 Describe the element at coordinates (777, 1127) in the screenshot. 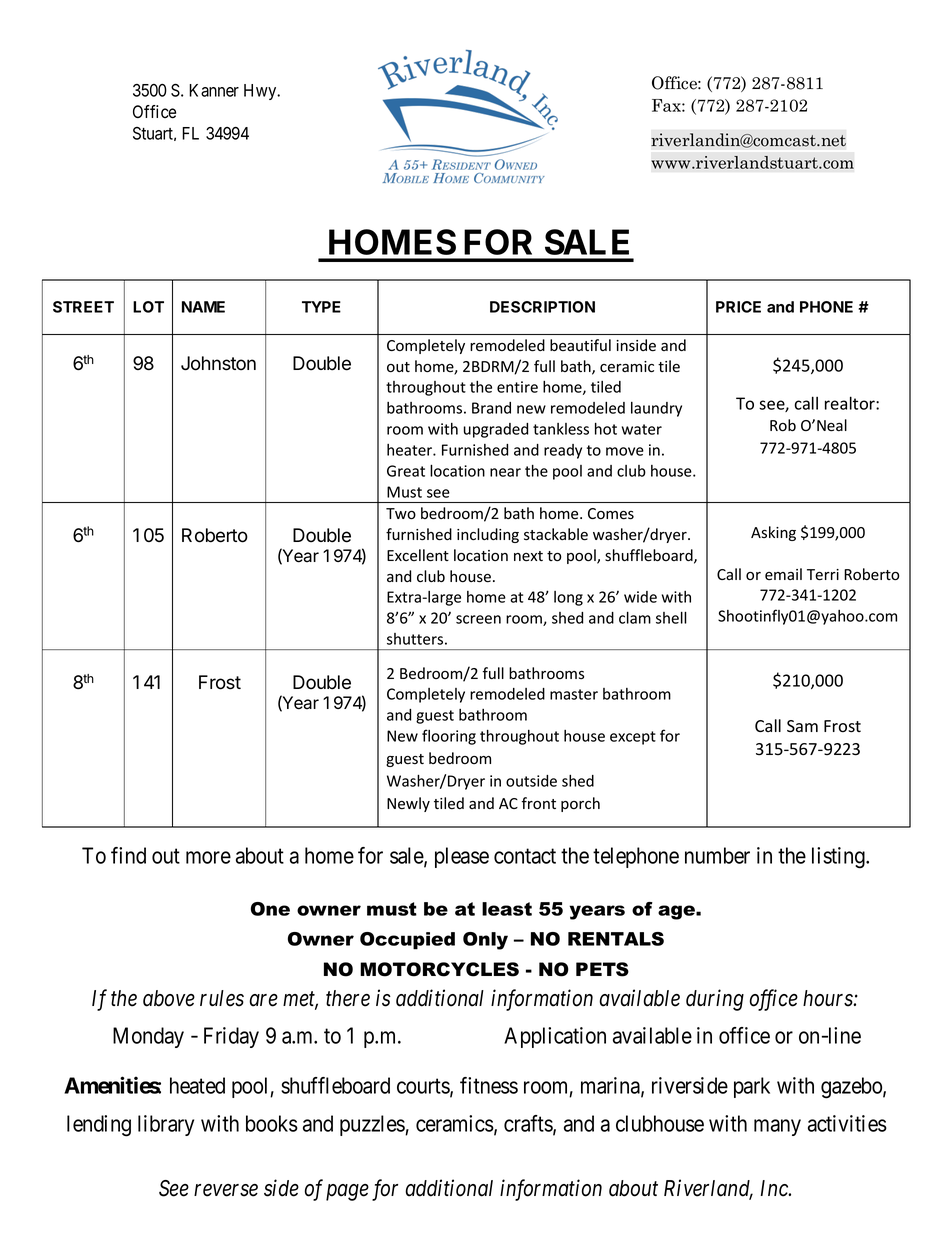

I see `many` at that location.
